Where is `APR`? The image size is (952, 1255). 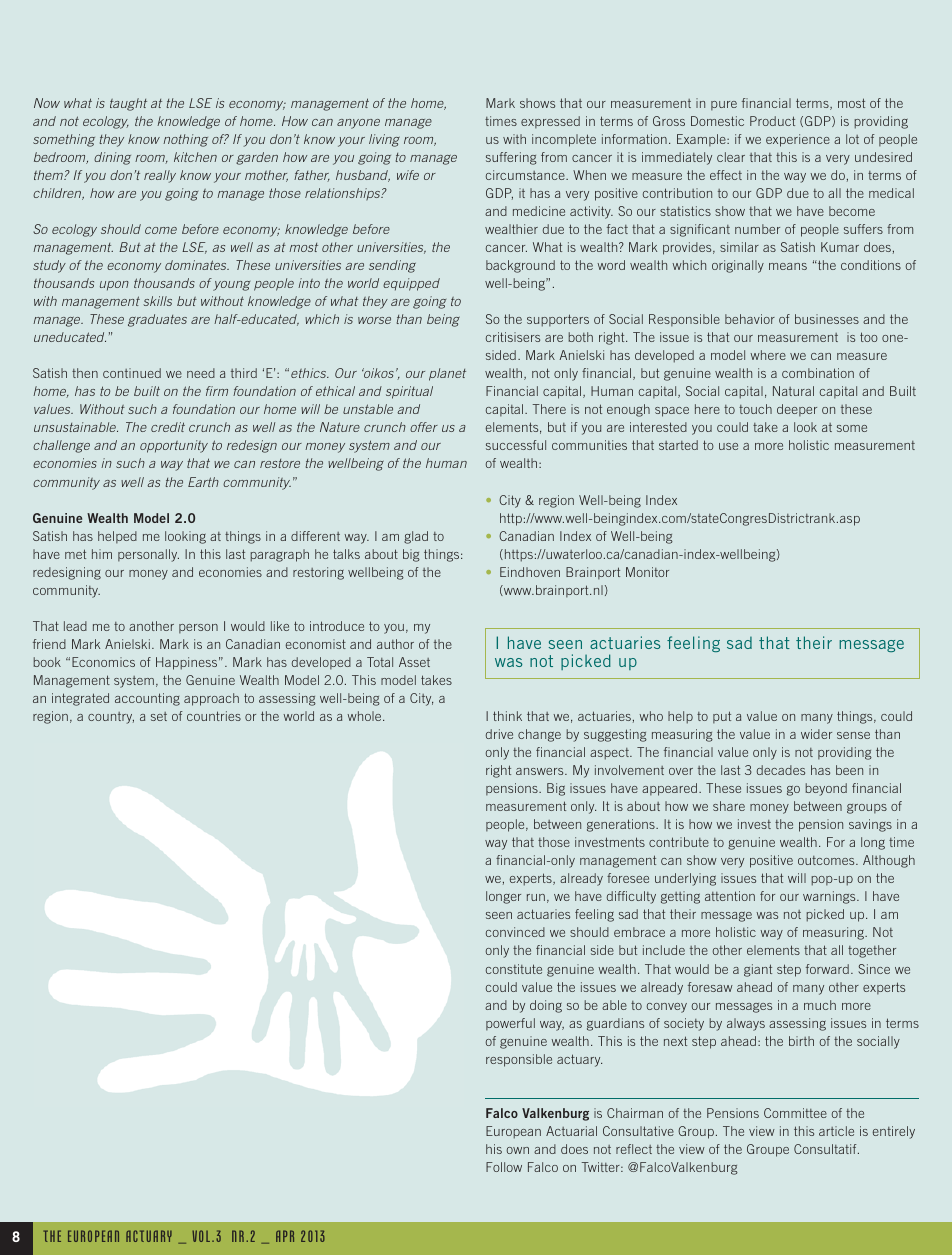
APR is located at coordinates (285, 1236).
